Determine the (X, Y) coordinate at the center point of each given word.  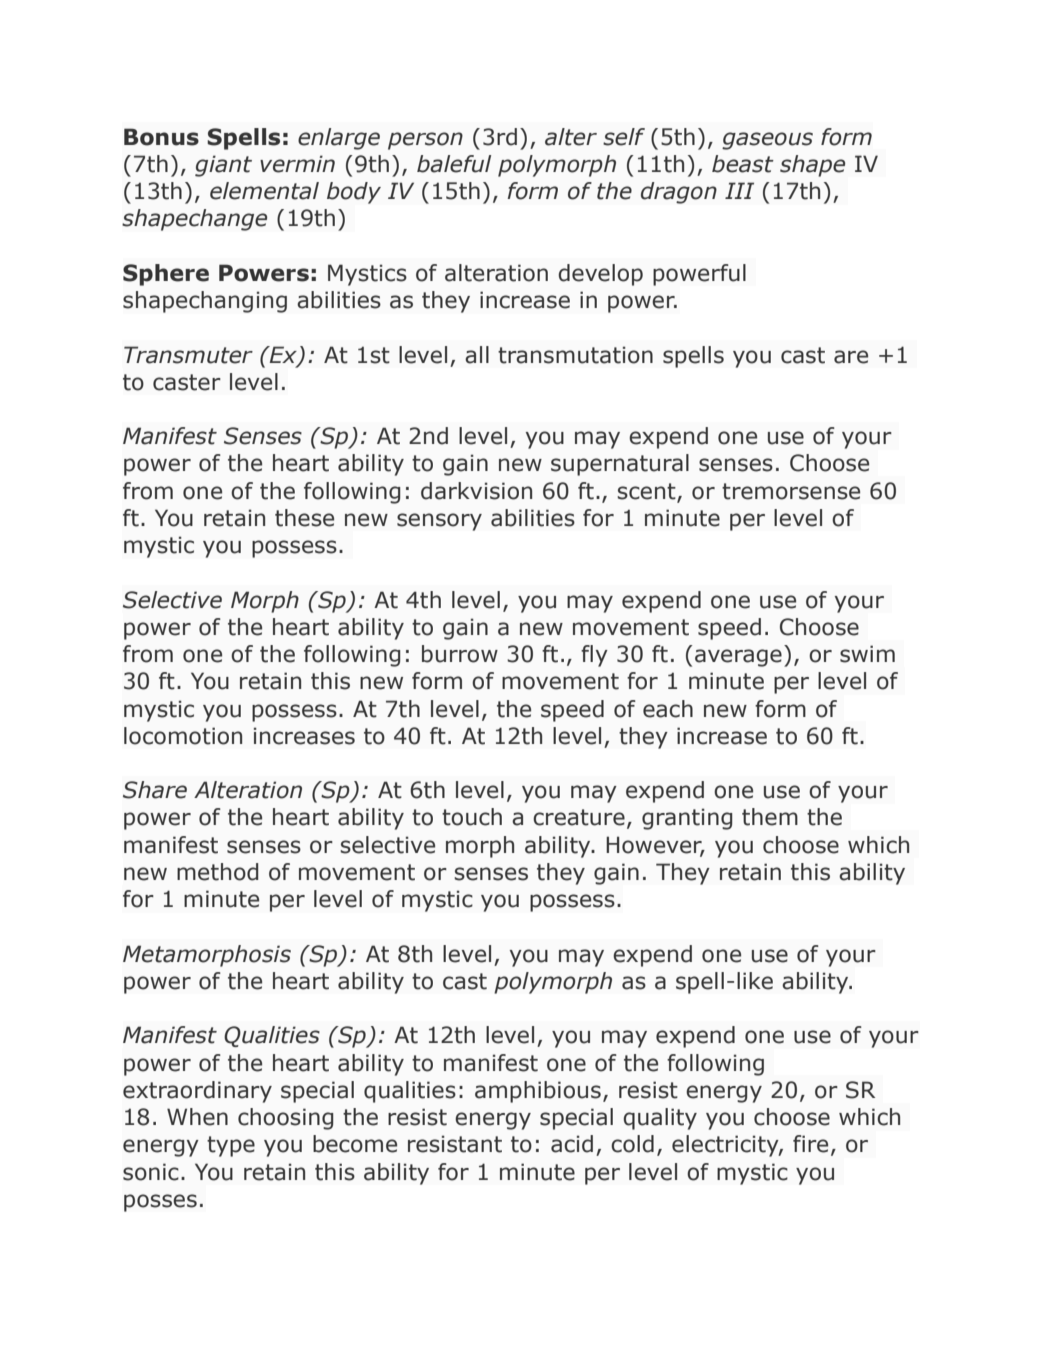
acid (572, 1144)
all (477, 355)
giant (223, 166)
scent (646, 491)
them (770, 817)
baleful (454, 164)
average (738, 658)
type (231, 1146)
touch (472, 817)
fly (594, 656)
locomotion (183, 736)
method (217, 872)
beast (743, 164)
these (304, 518)
